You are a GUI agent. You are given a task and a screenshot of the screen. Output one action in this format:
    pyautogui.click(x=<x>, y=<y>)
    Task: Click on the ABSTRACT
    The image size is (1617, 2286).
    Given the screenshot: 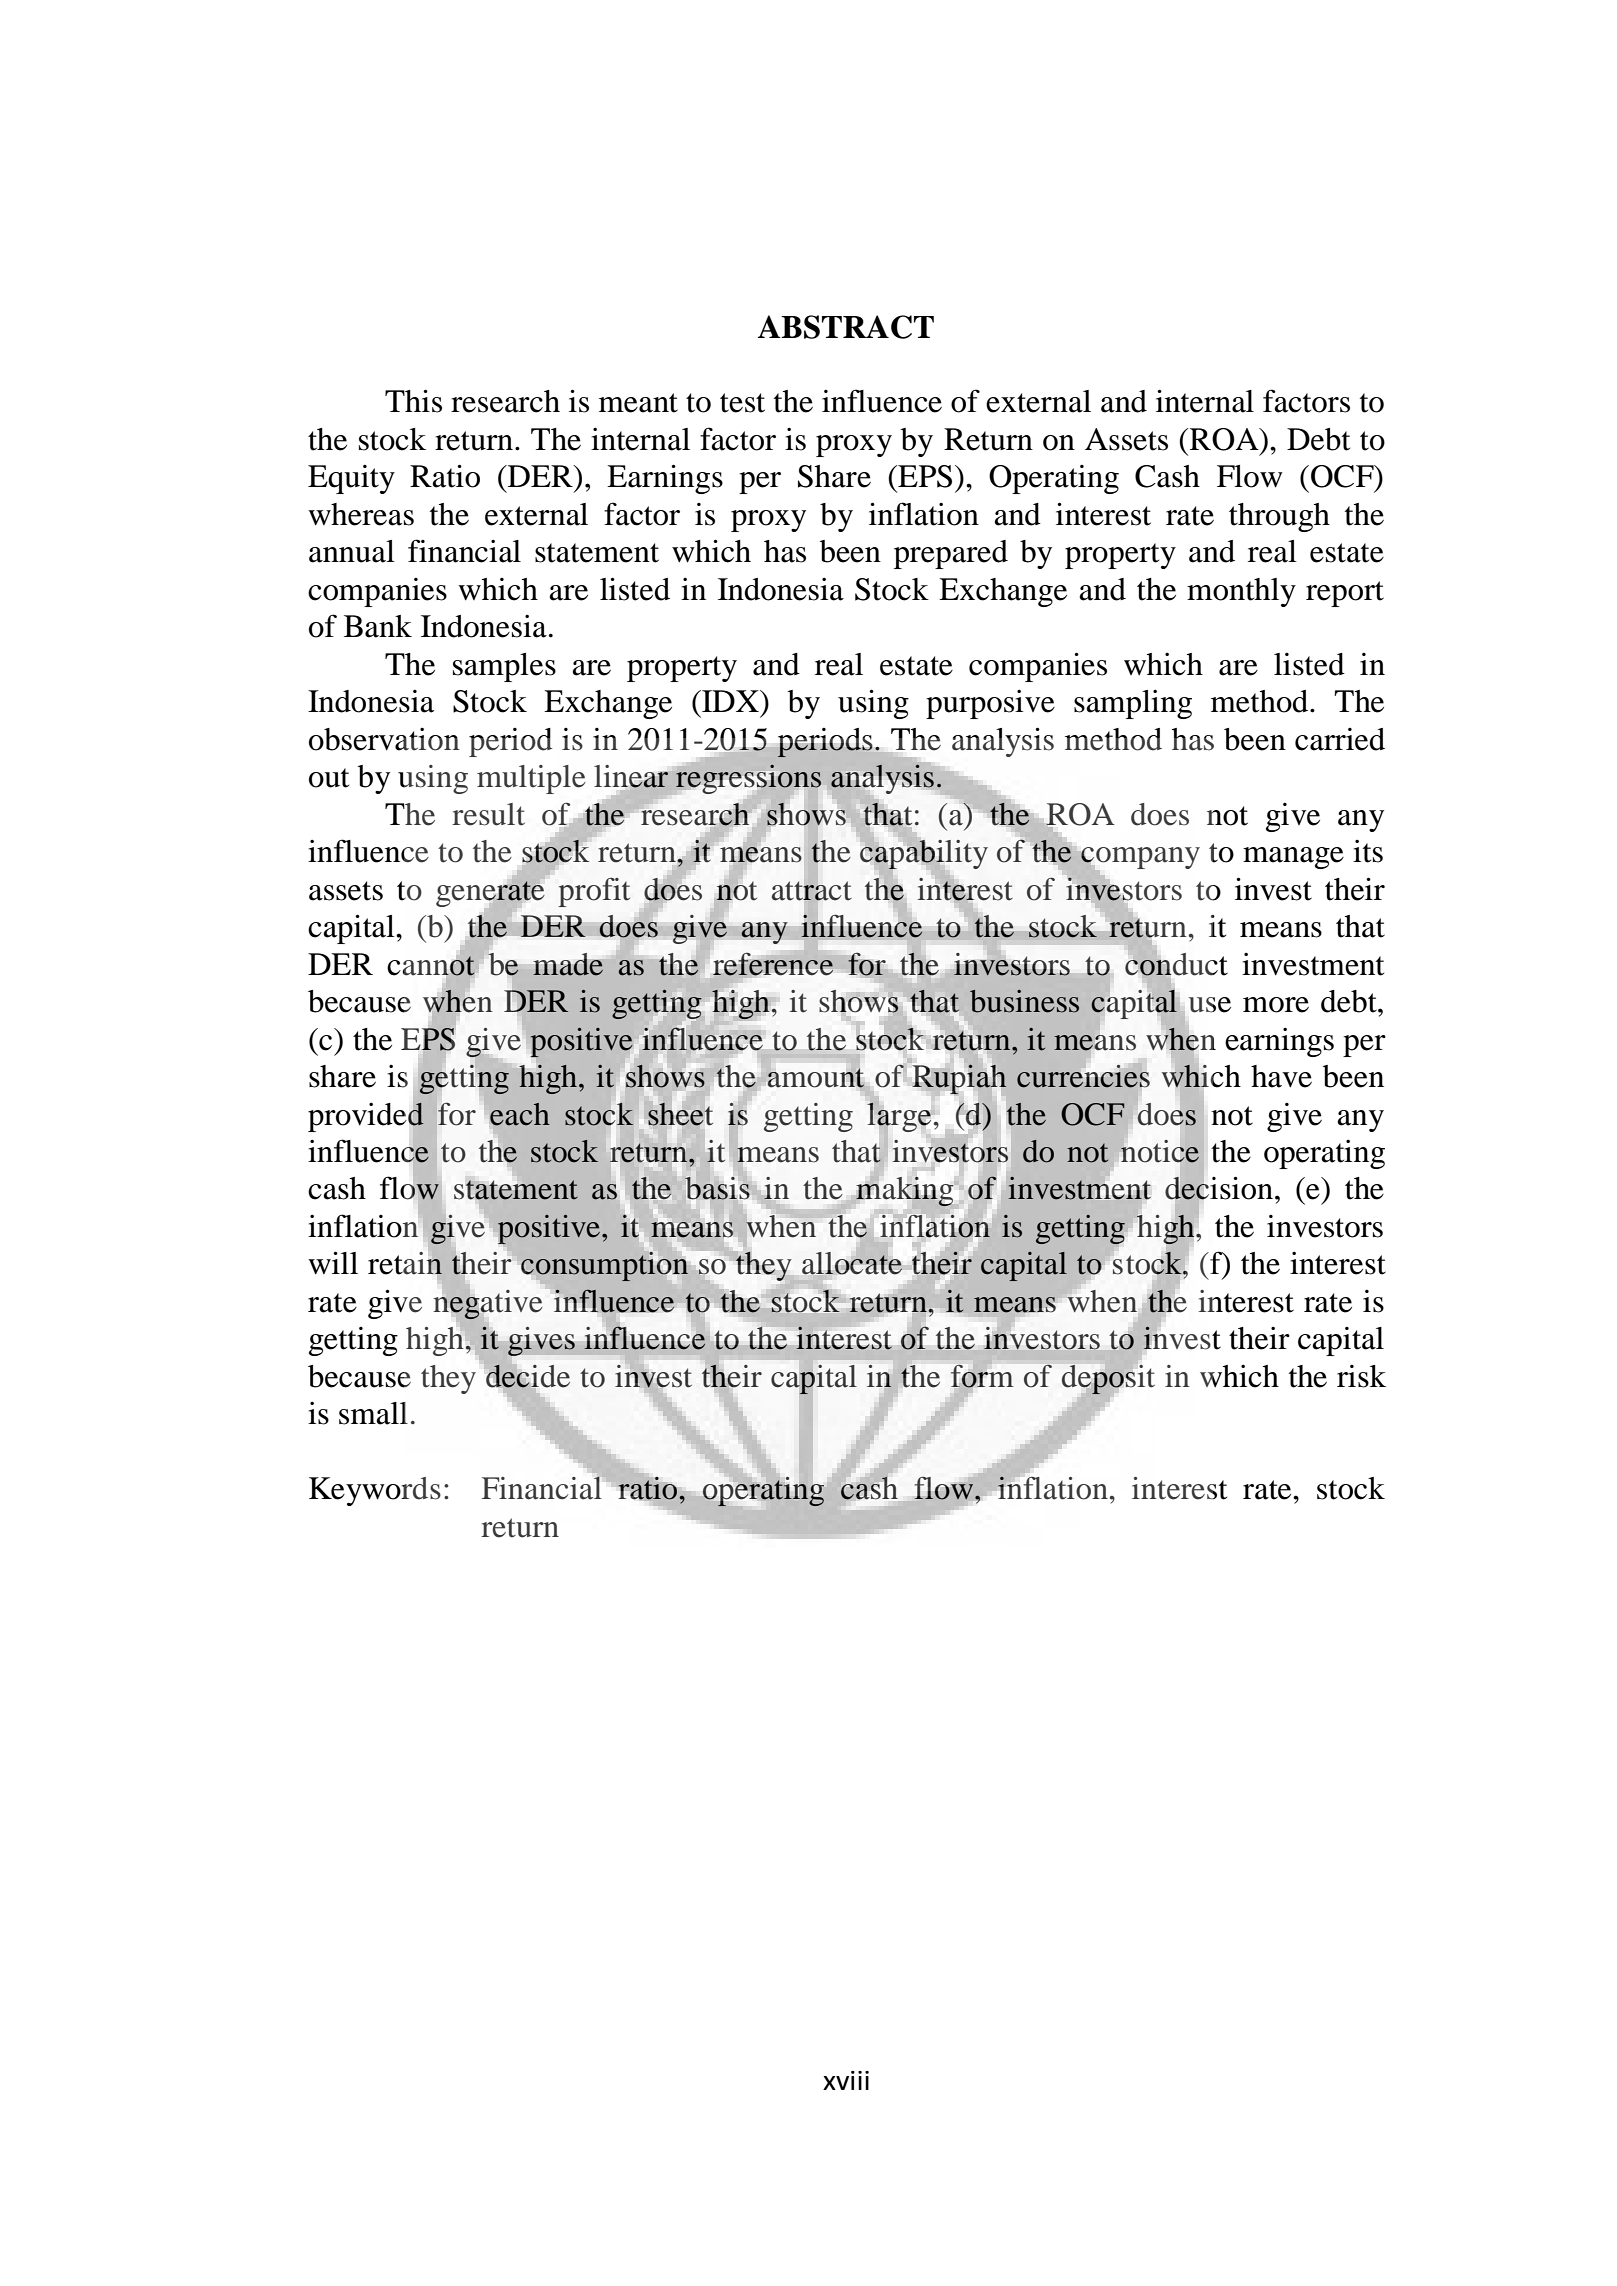 What is the action you would take?
    pyautogui.click(x=846, y=327)
